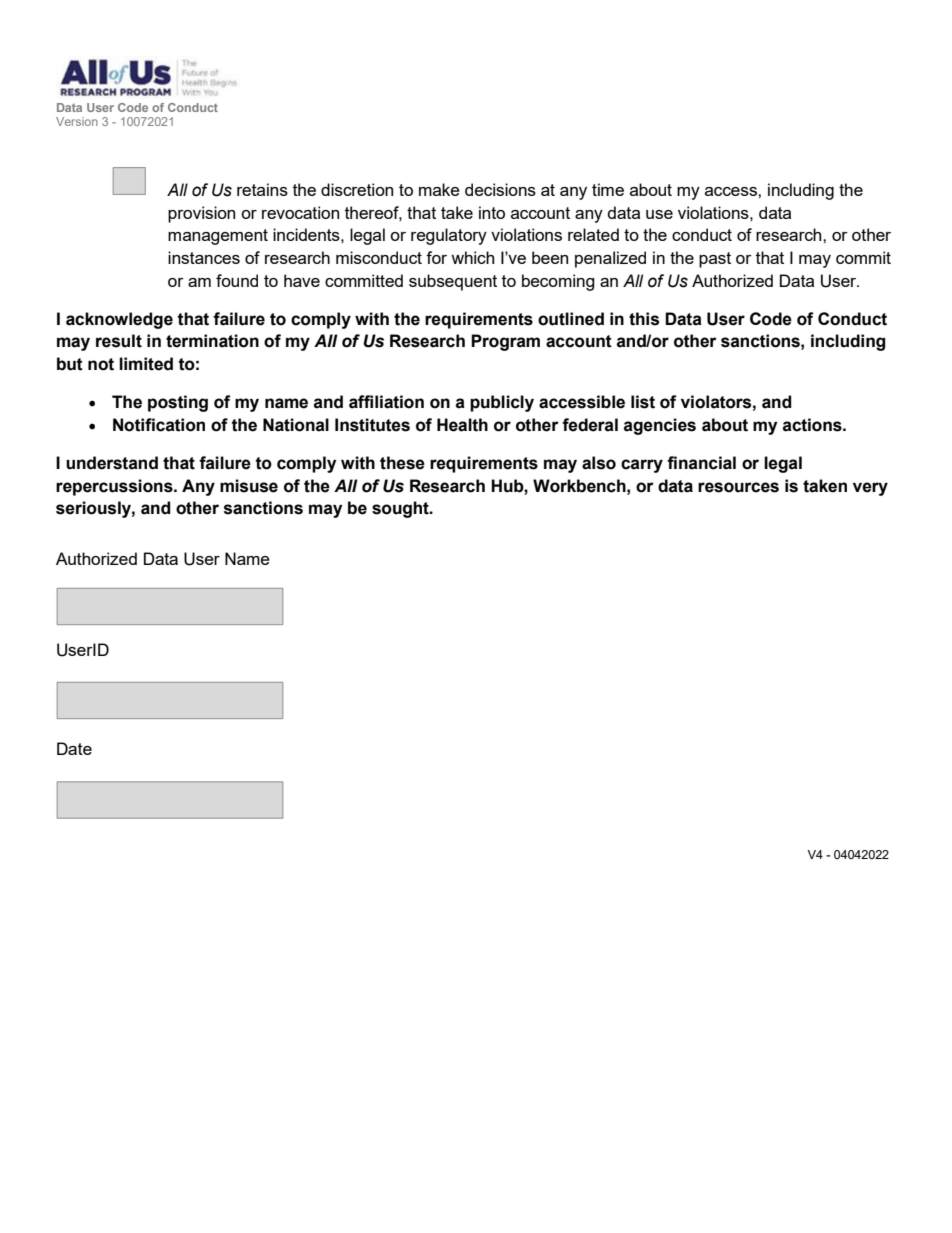 The width and height of the page is (952, 1233). I want to click on repercussions, so click(115, 487).
